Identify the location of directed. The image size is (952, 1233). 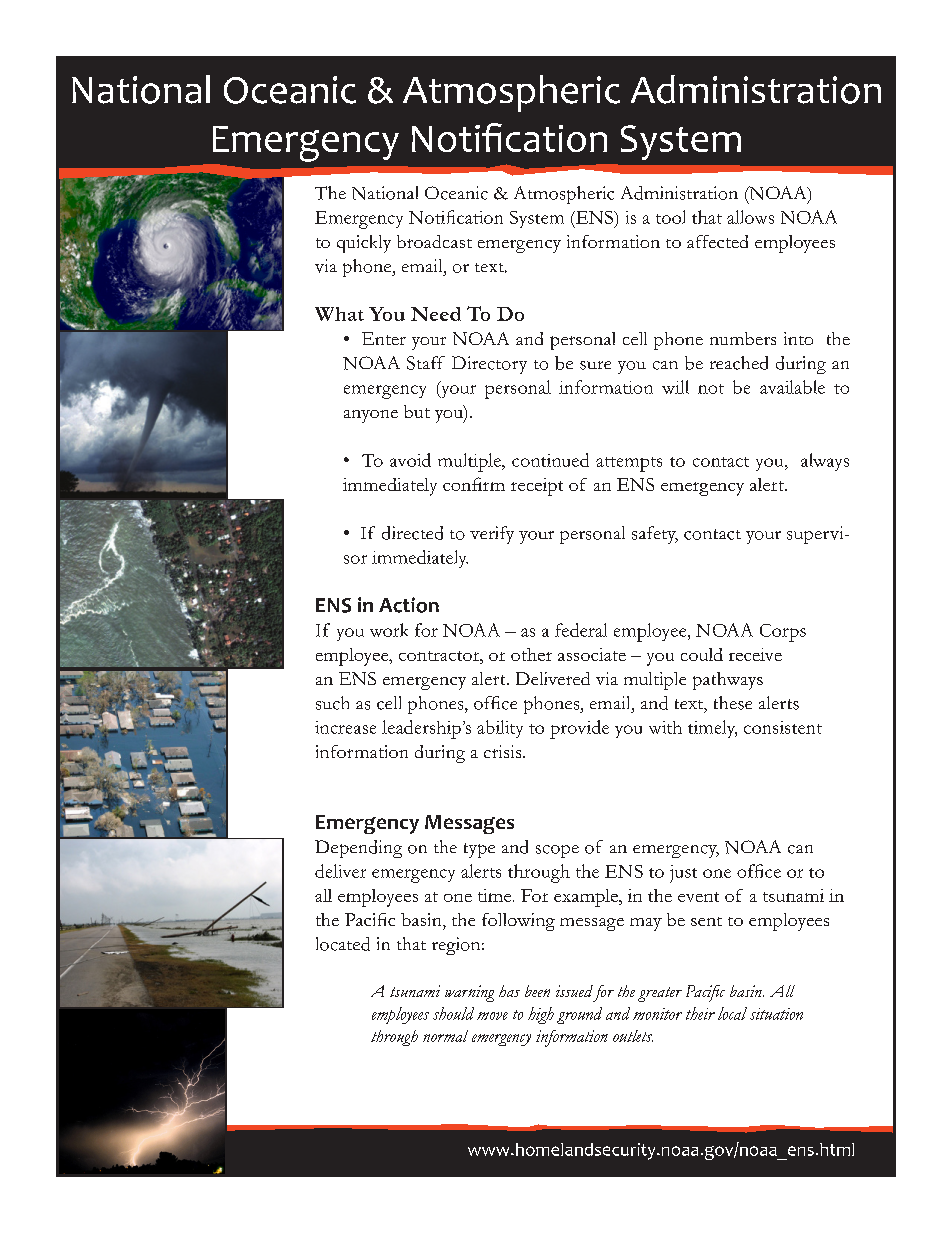
(412, 533).
